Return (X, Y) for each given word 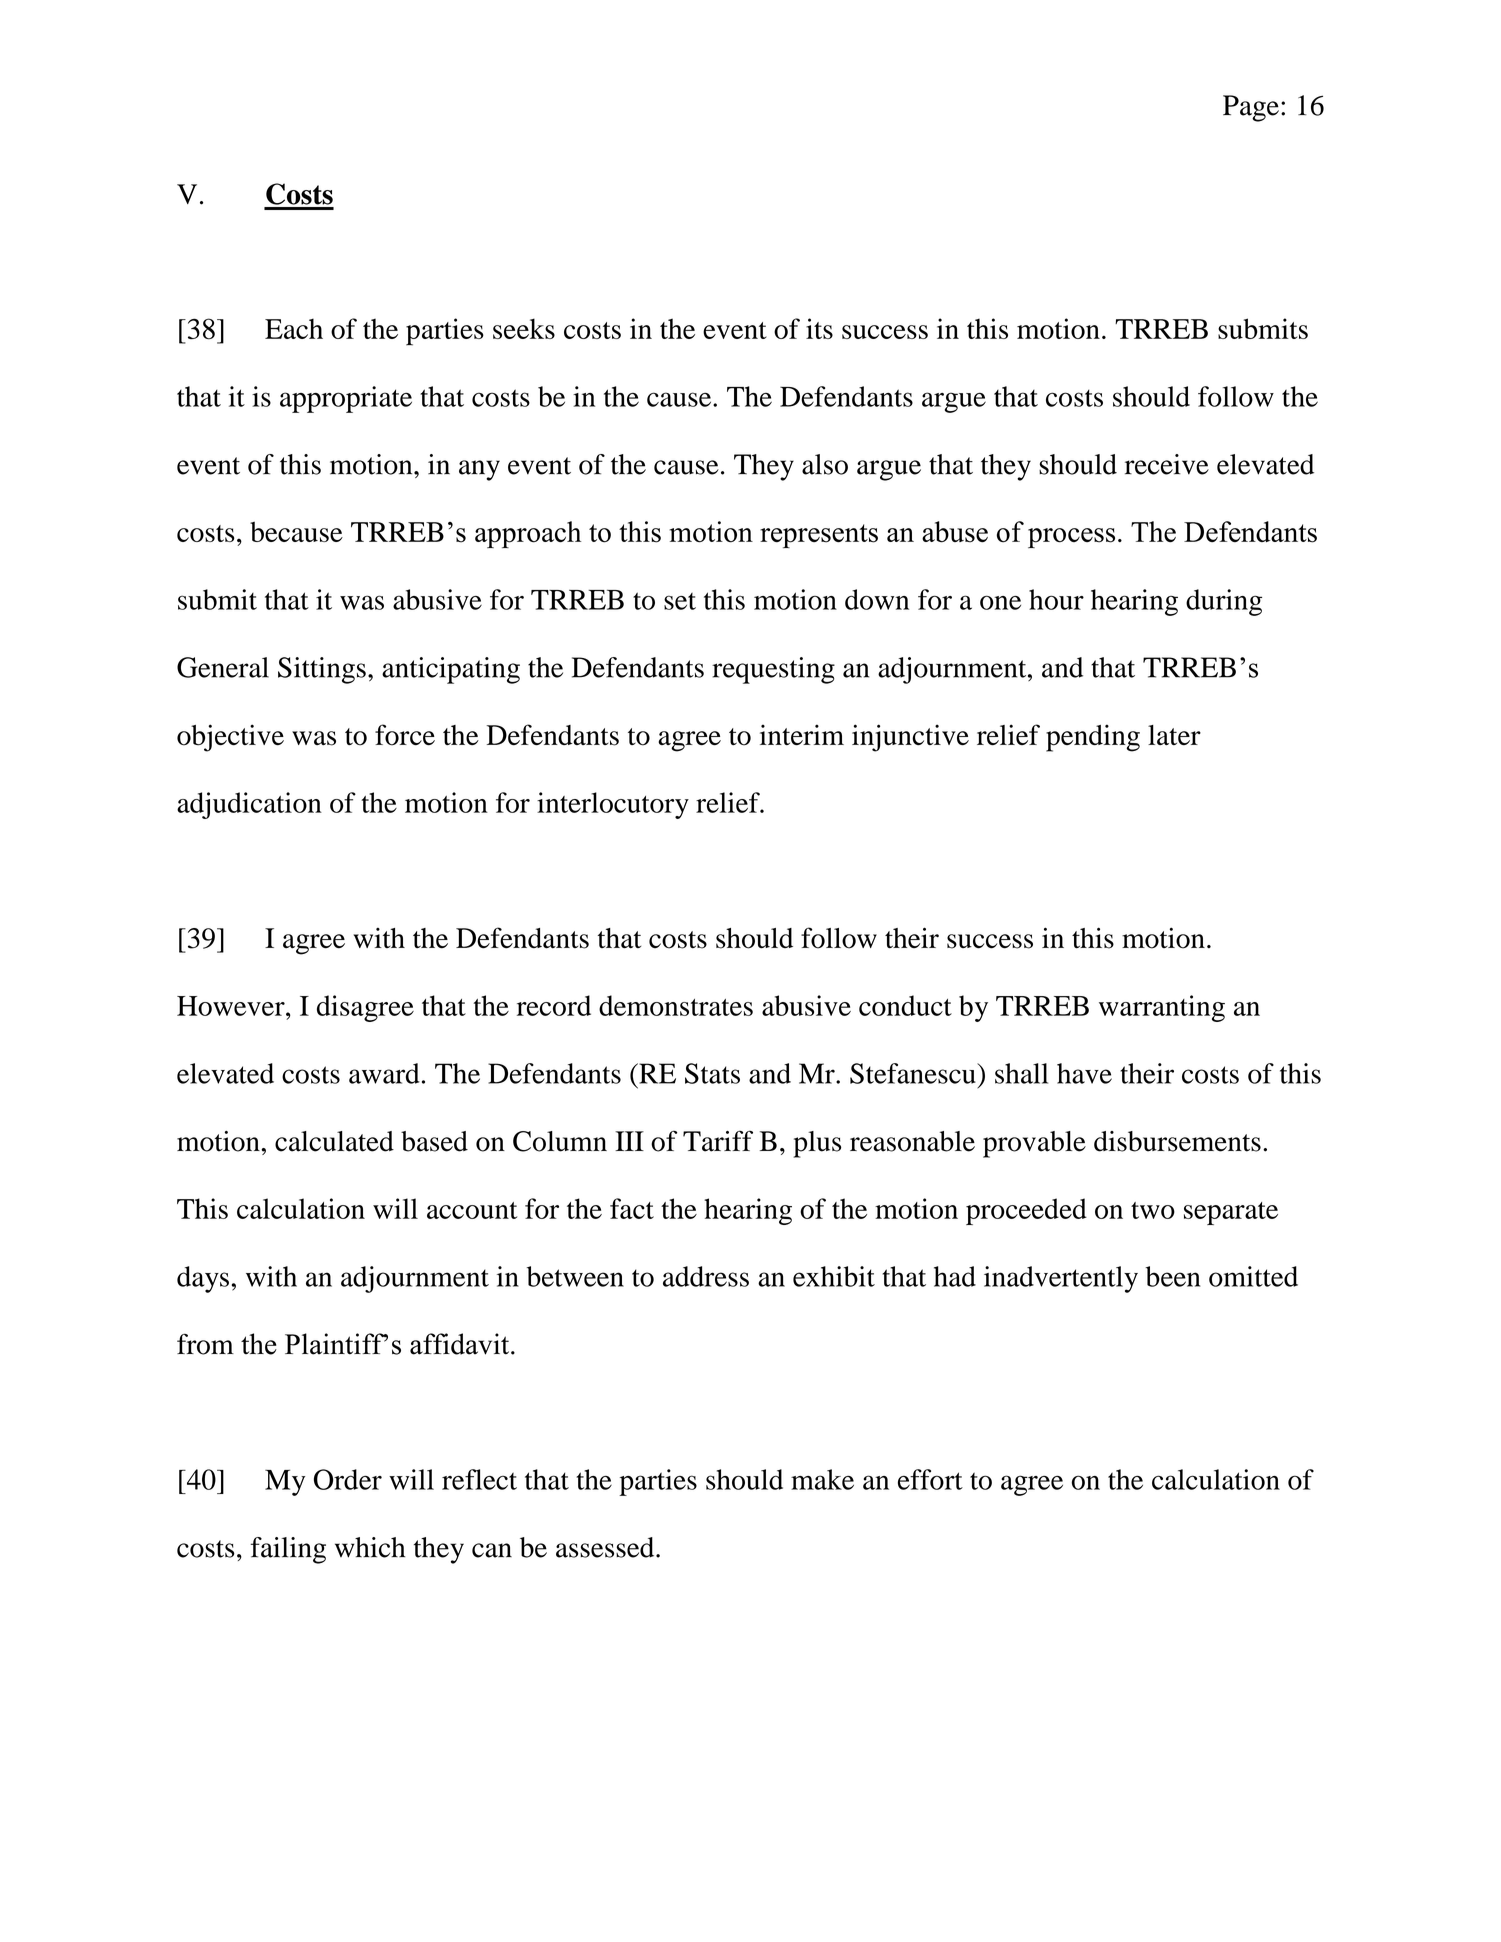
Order (348, 1479)
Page (1251, 108)
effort (930, 1479)
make (822, 1479)
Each (294, 328)
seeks (524, 328)
